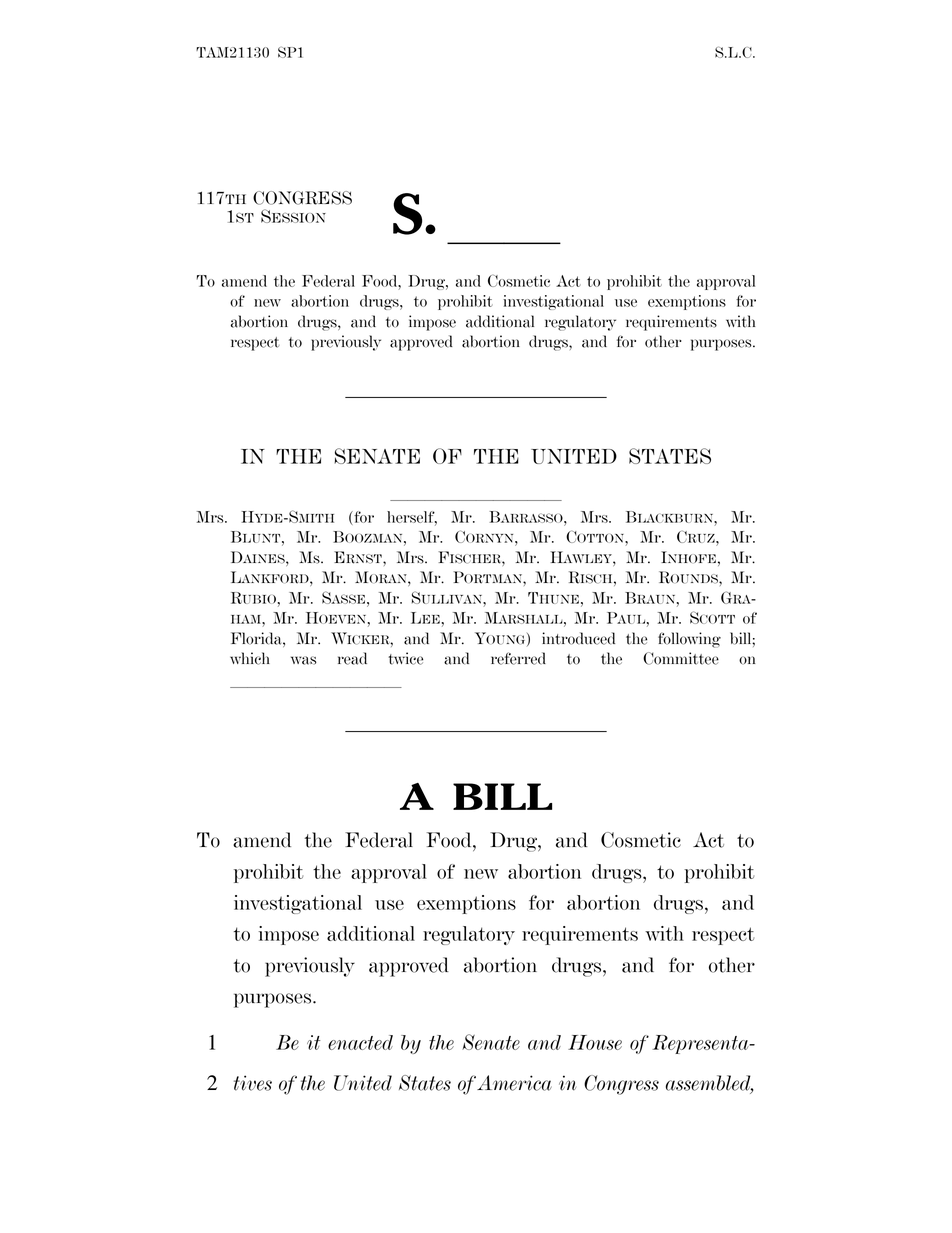 This document has height=1233, width=952. Describe the element at coordinates (518, 658) in the document. I see `referred` at that location.
